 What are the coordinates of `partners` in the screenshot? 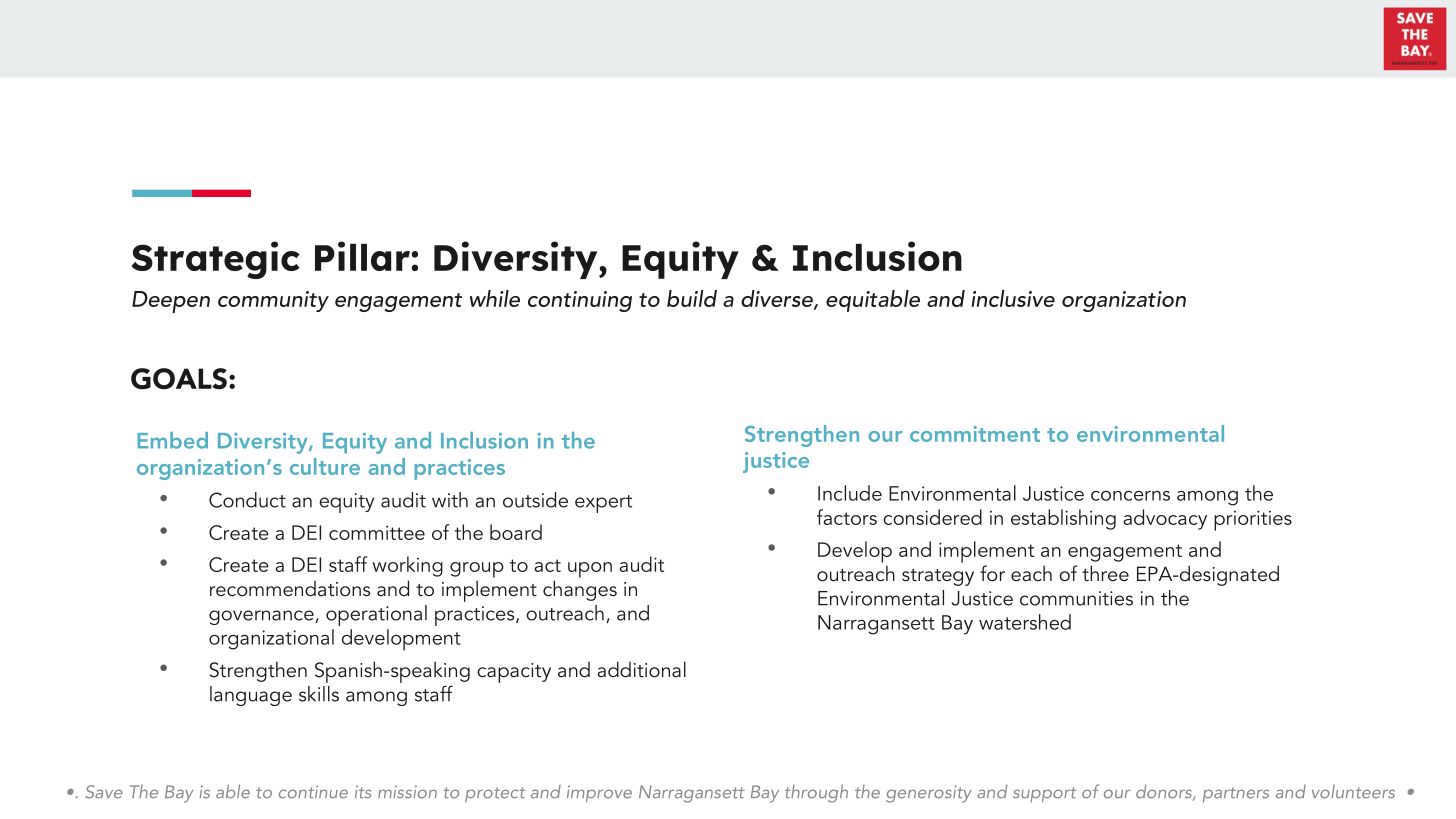 It's located at (1236, 794).
